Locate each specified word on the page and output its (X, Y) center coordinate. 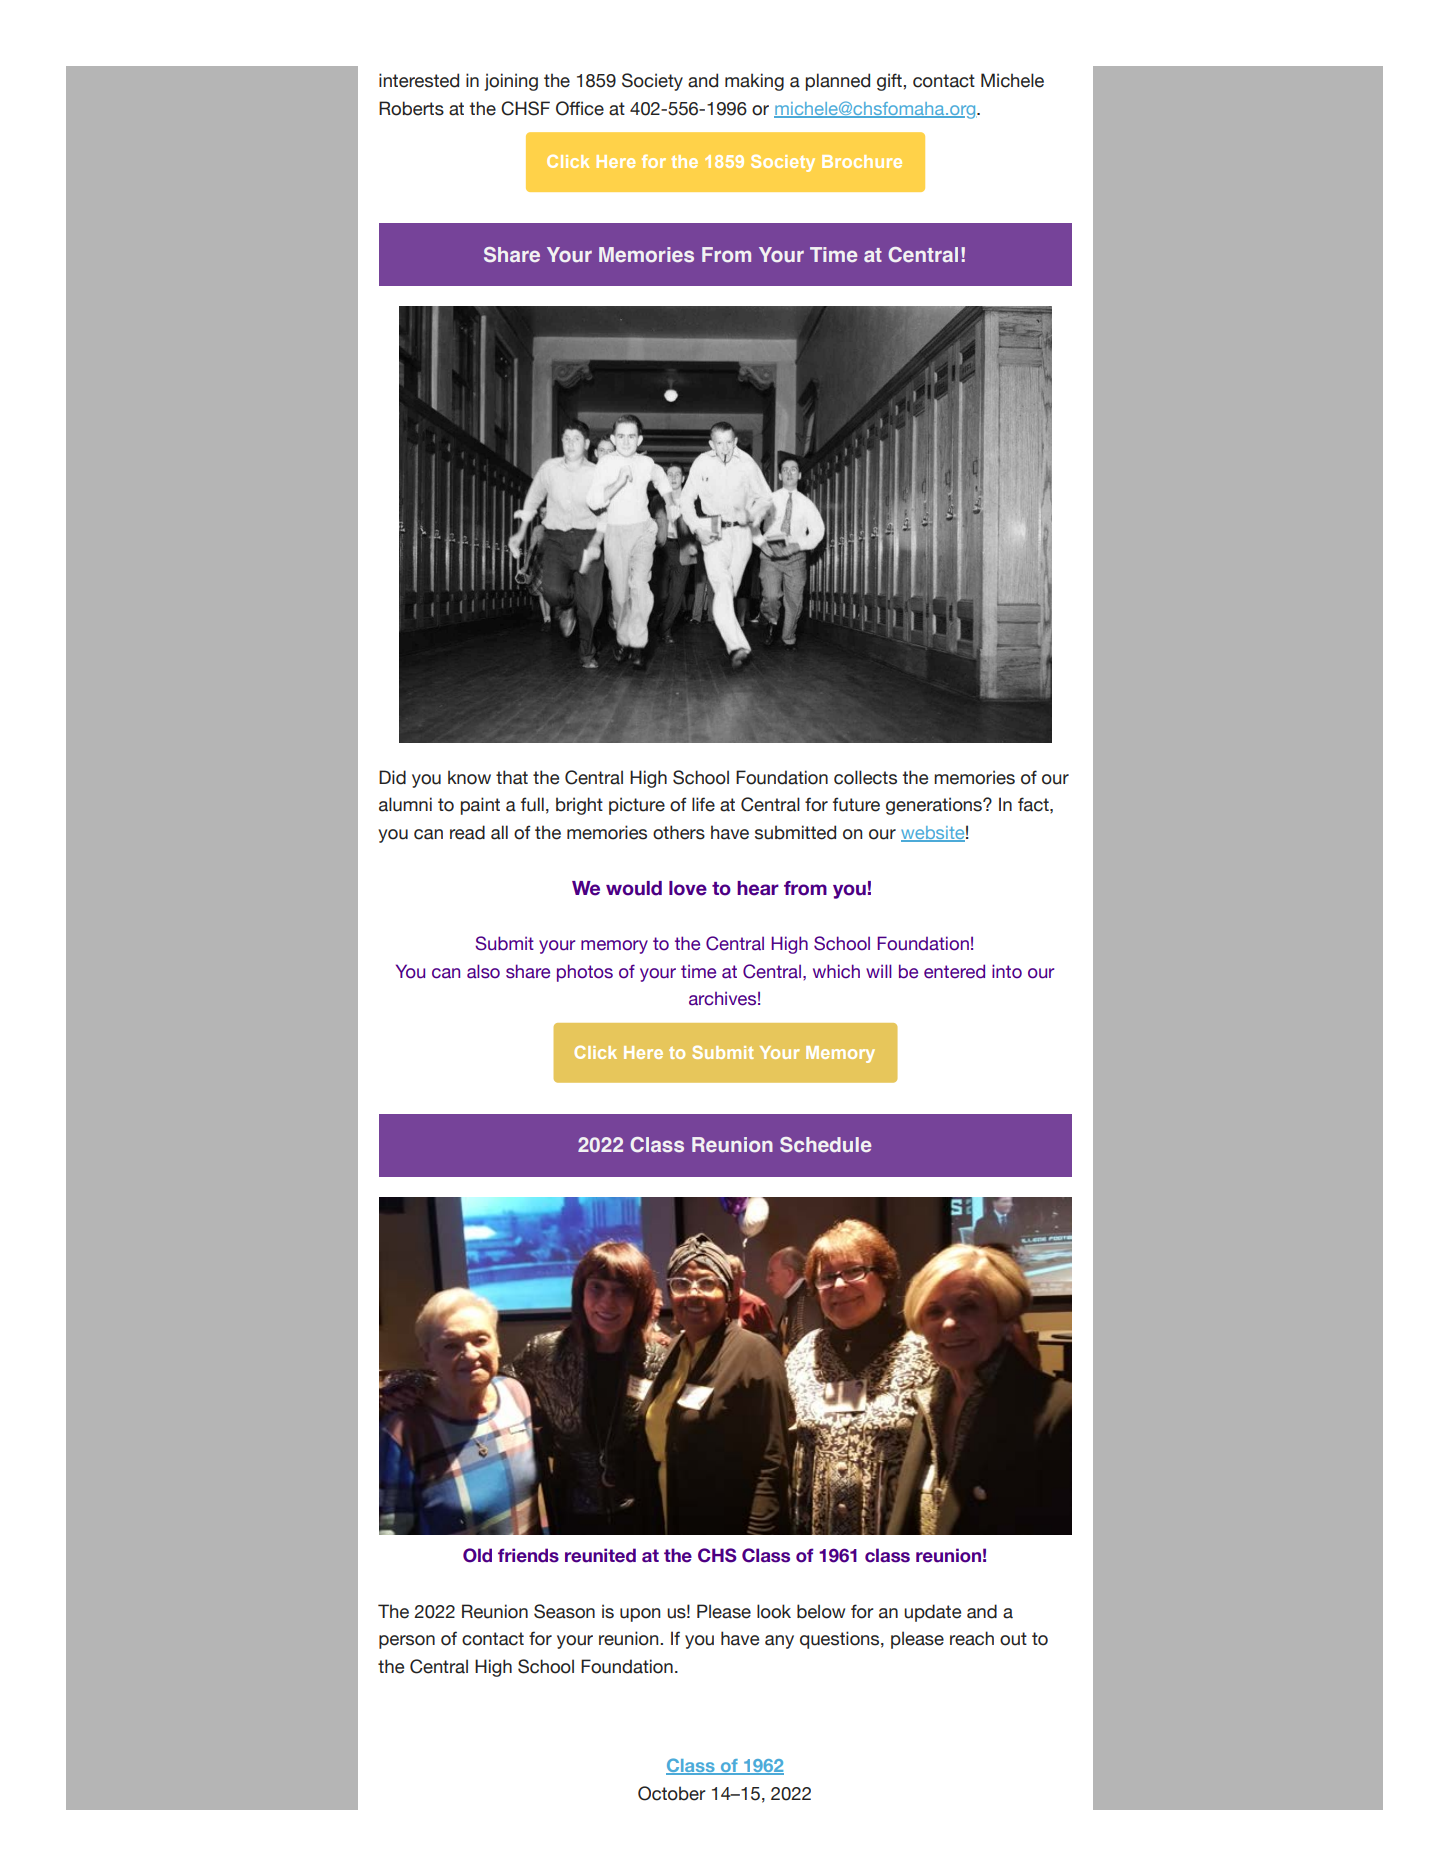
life (703, 804)
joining (511, 82)
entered (954, 971)
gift (890, 82)
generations (935, 806)
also (483, 971)
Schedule (825, 1144)
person (407, 1642)
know (469, 777)
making (754, 82)
